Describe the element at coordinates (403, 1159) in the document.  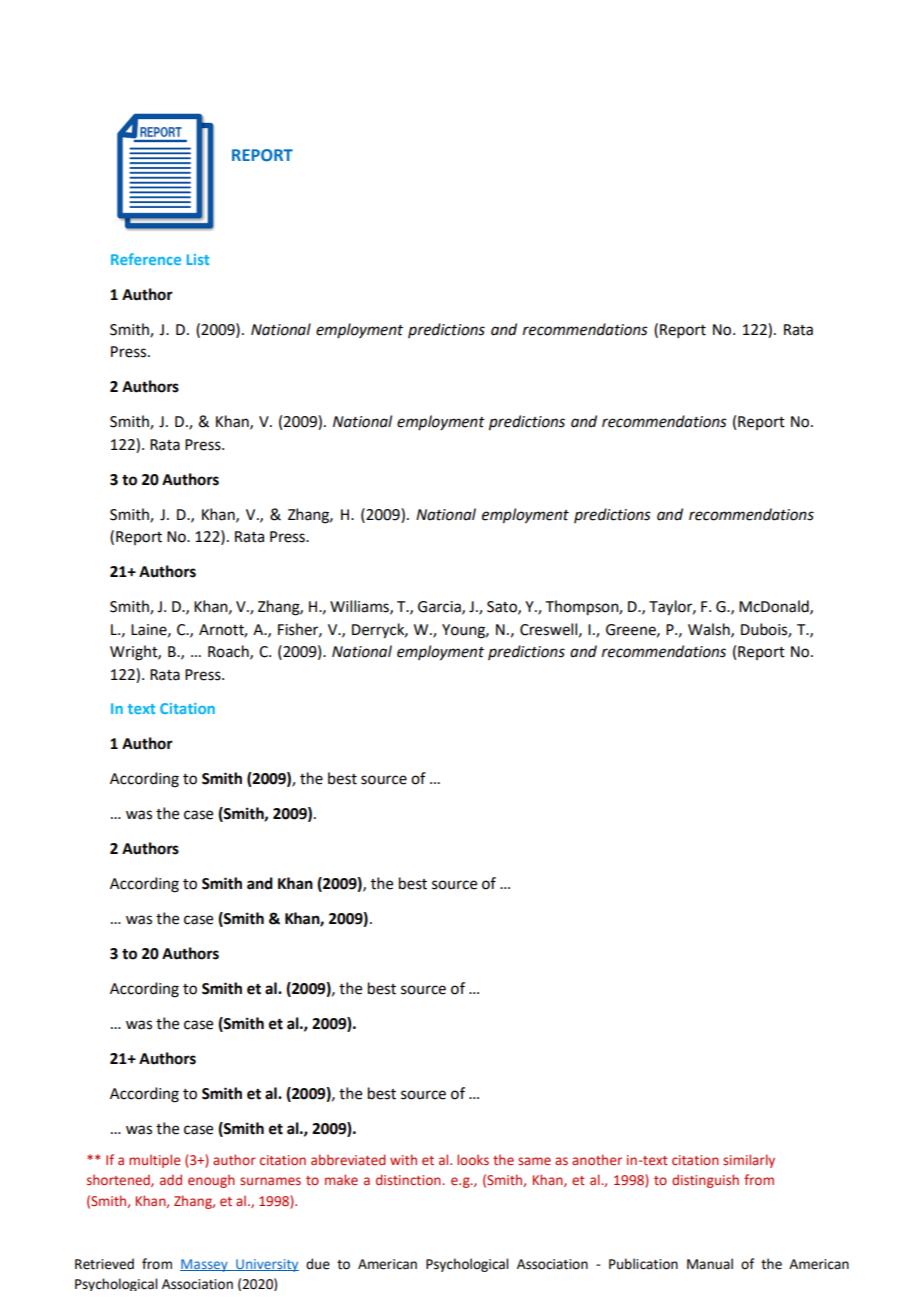
I see `with` at that location.
